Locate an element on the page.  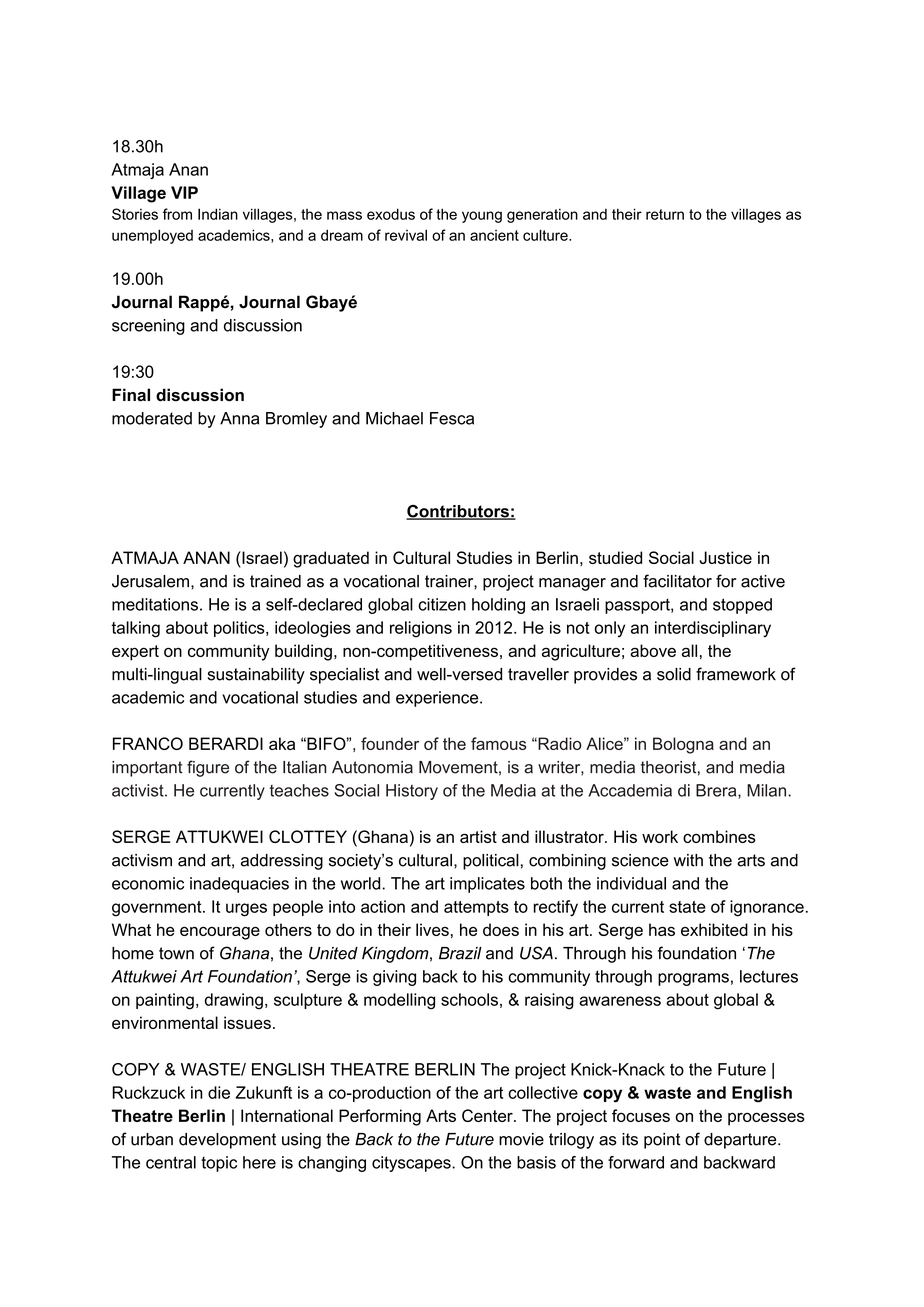
Indian is located at coordinates (218, 214).
